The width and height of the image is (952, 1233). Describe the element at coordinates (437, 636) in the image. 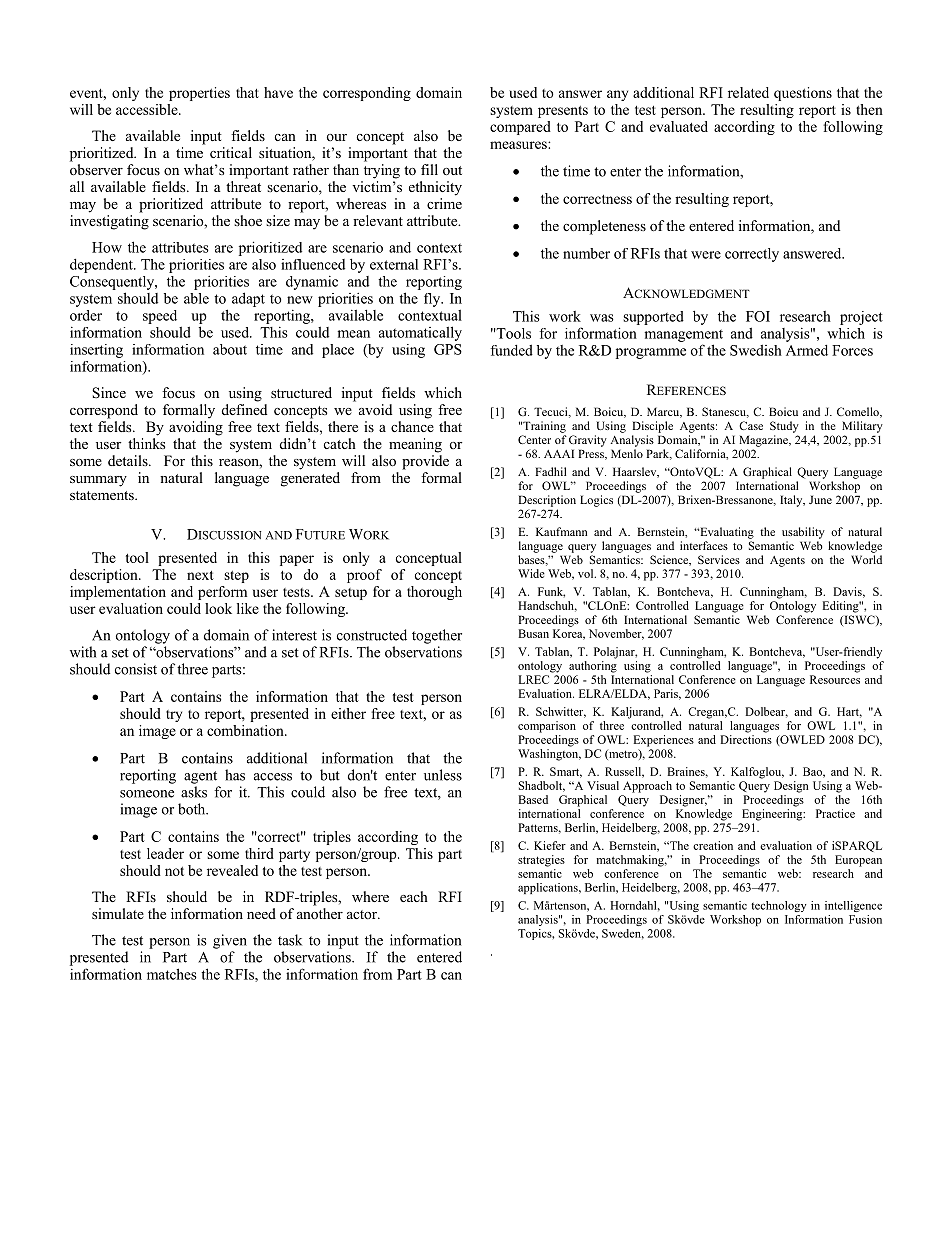

I see `together` at that location.
